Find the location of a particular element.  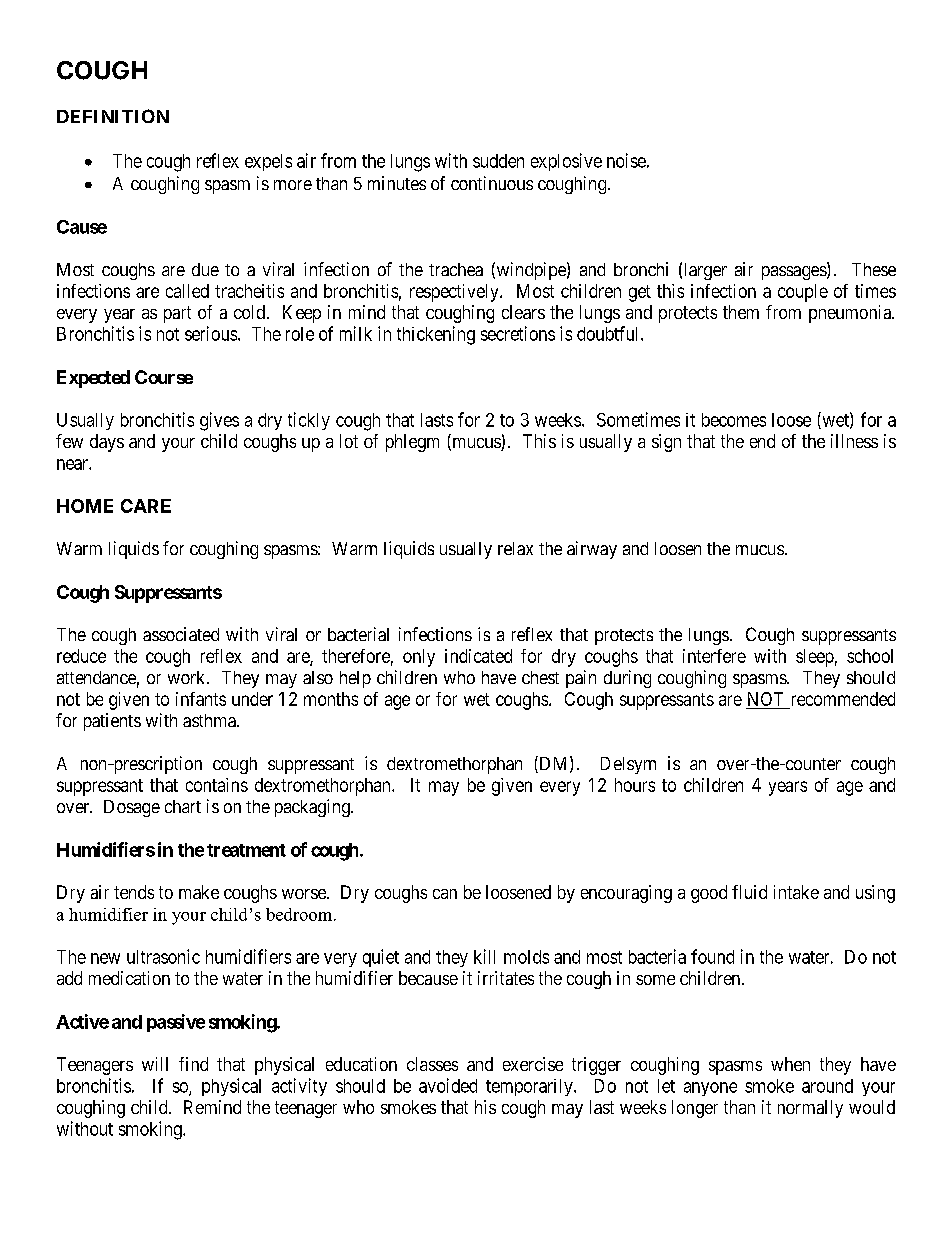

DEFINITION is located at coordinates (113, 116).
